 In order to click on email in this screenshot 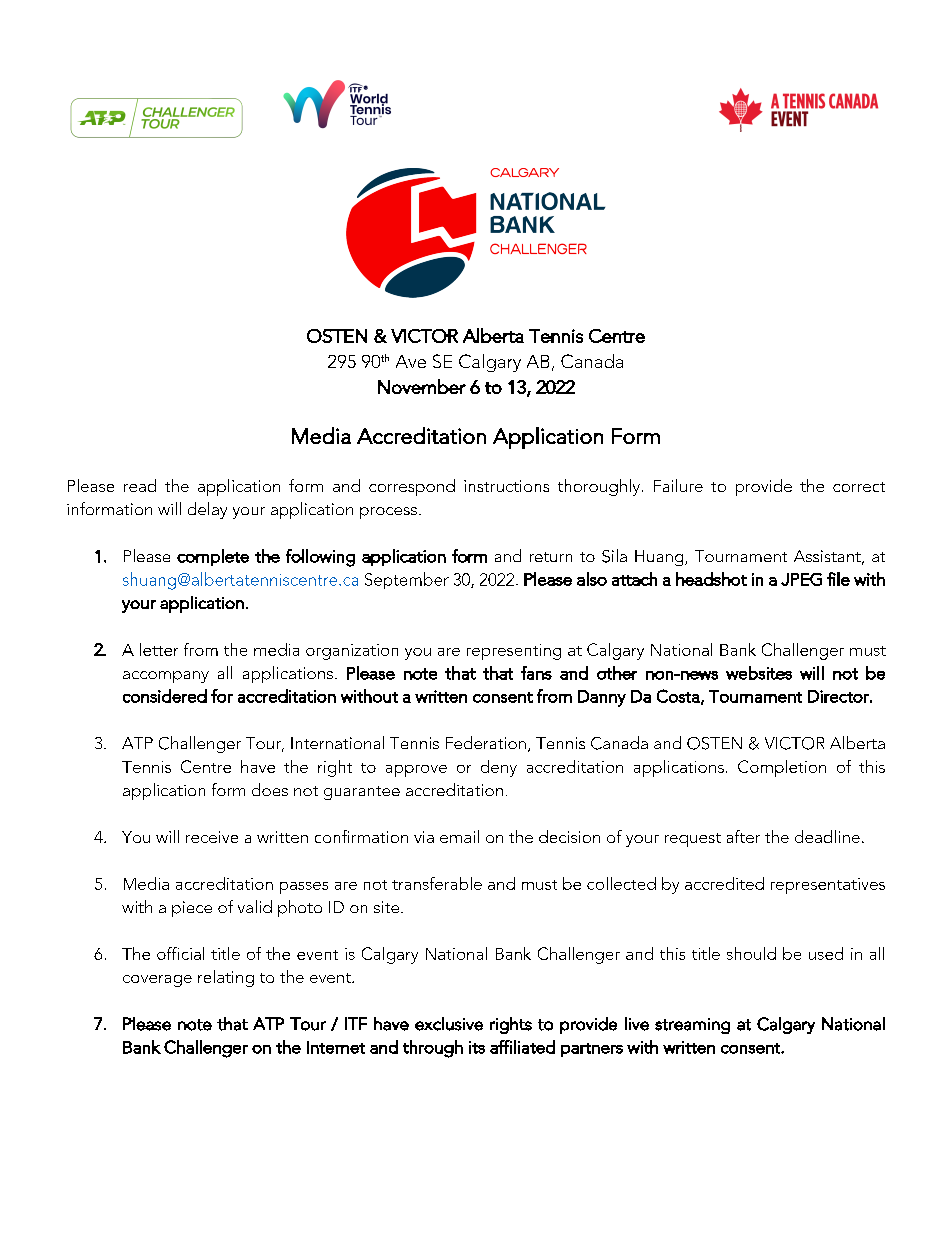, I will do `click(459, 836)`.
